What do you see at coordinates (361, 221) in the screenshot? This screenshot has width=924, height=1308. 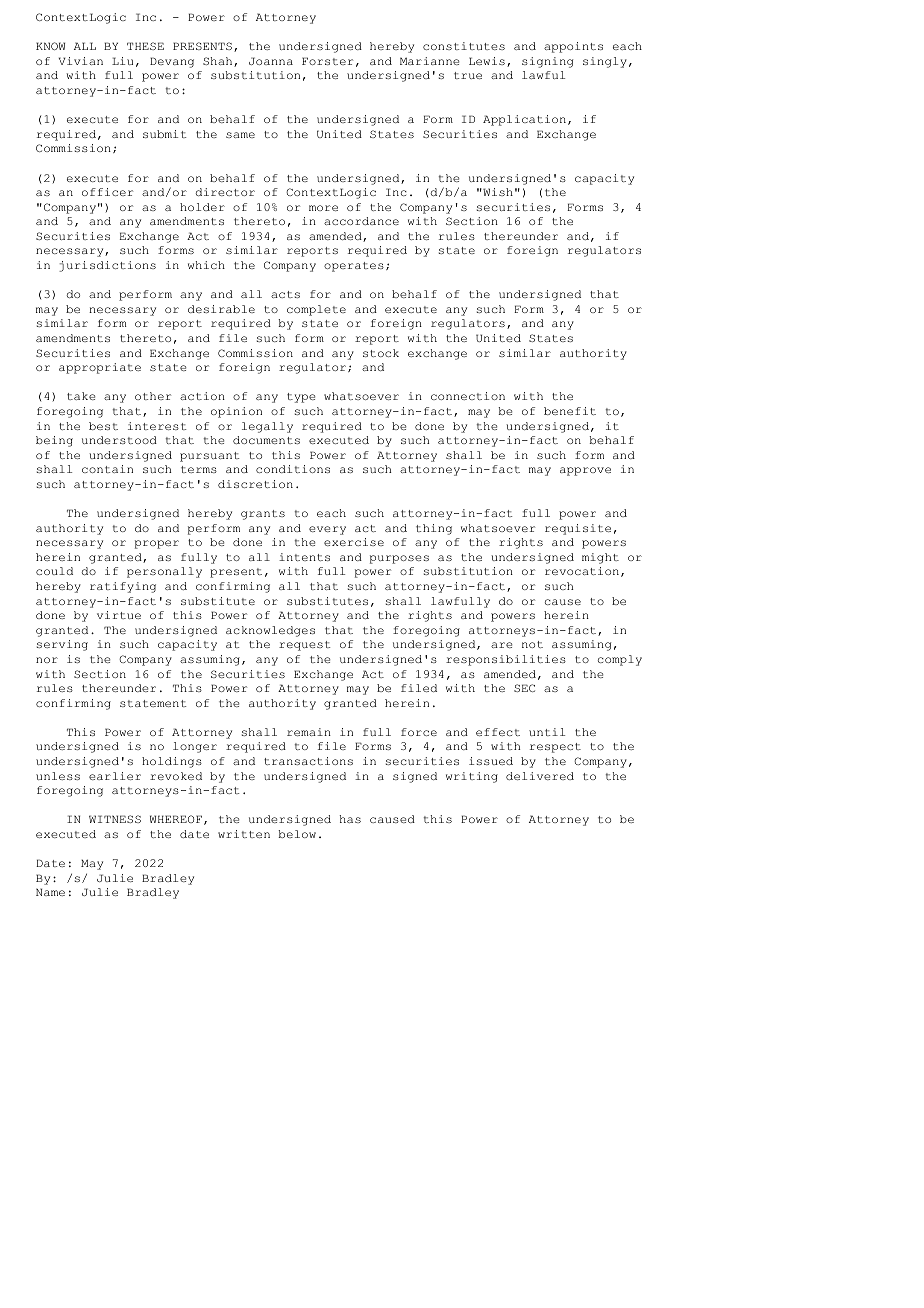 I see `accordance` at bounding box center [361, 221].
